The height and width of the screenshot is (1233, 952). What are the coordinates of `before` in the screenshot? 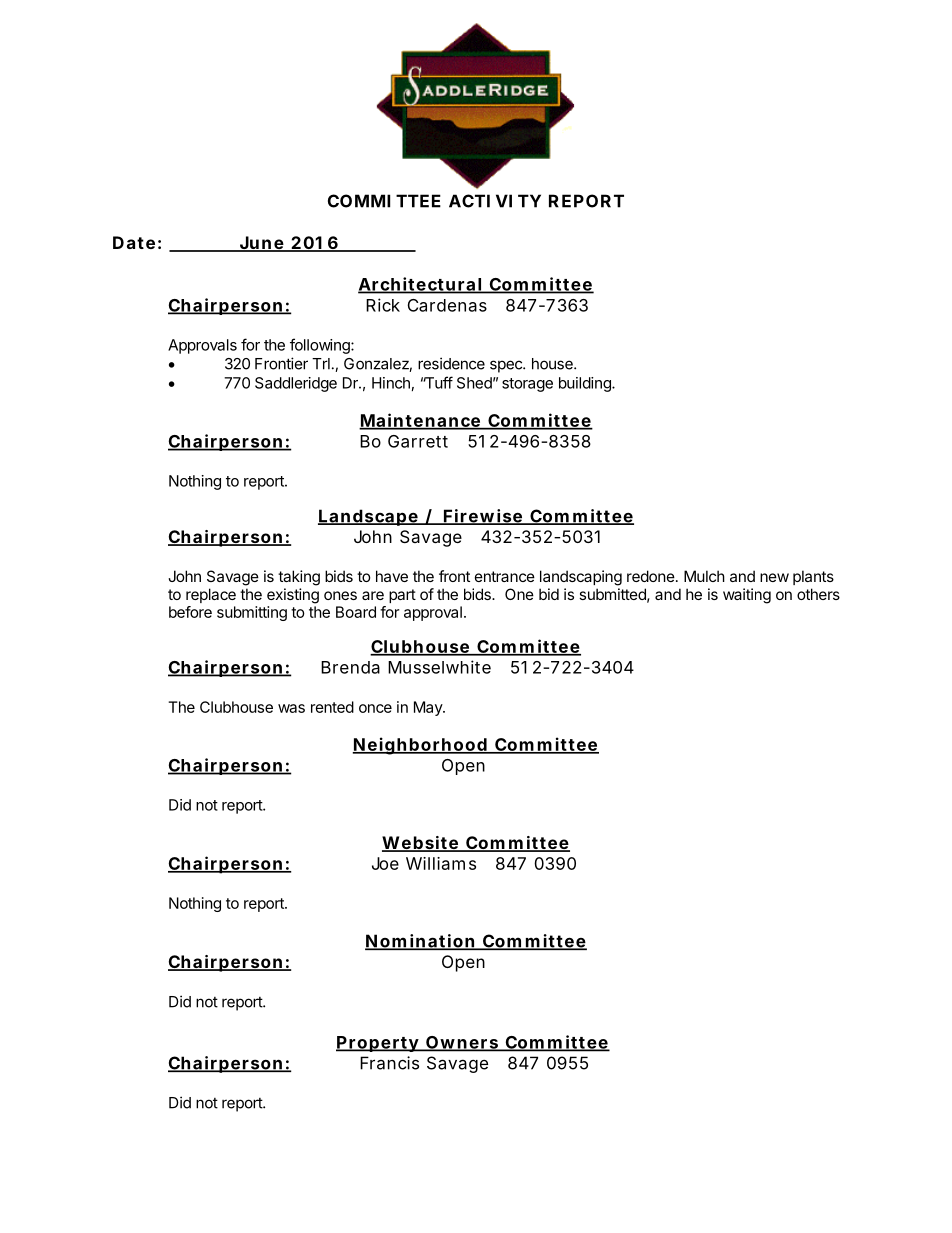 It's located at (190, 612).
